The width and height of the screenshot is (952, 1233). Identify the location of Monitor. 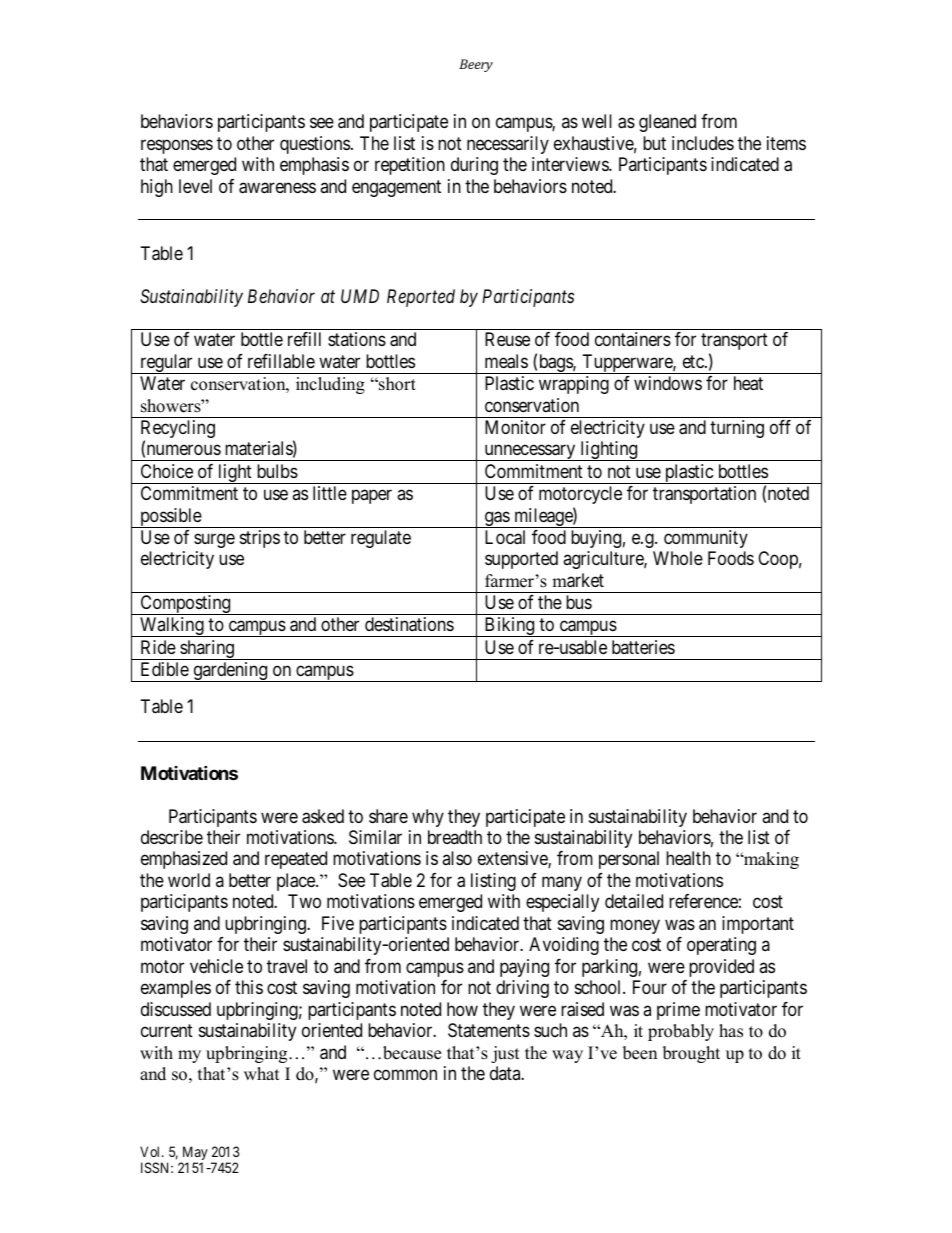
(515, 427).
